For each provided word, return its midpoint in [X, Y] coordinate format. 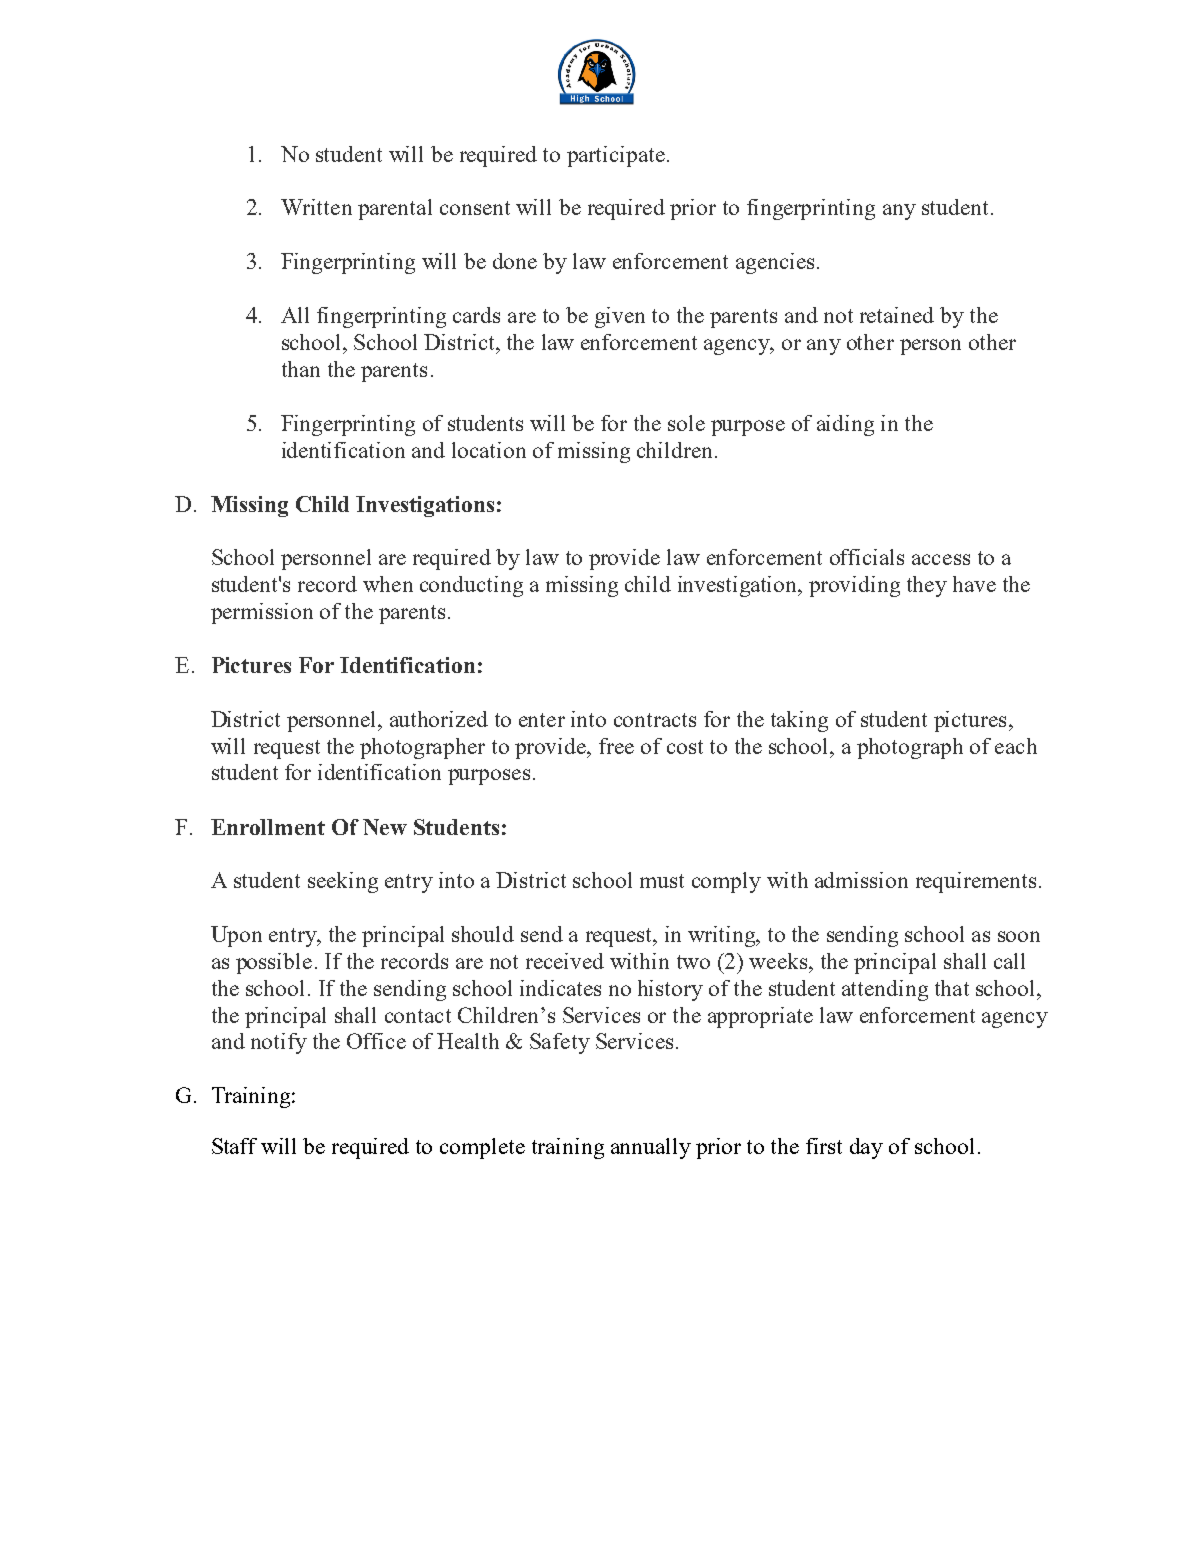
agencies [775, 263]
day [866, 1148]
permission [262, 613]
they [927, 586]
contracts [655, 720]
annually [651, 1148]
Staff [234, 1146]
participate [616, 156]
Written [316, 207]
